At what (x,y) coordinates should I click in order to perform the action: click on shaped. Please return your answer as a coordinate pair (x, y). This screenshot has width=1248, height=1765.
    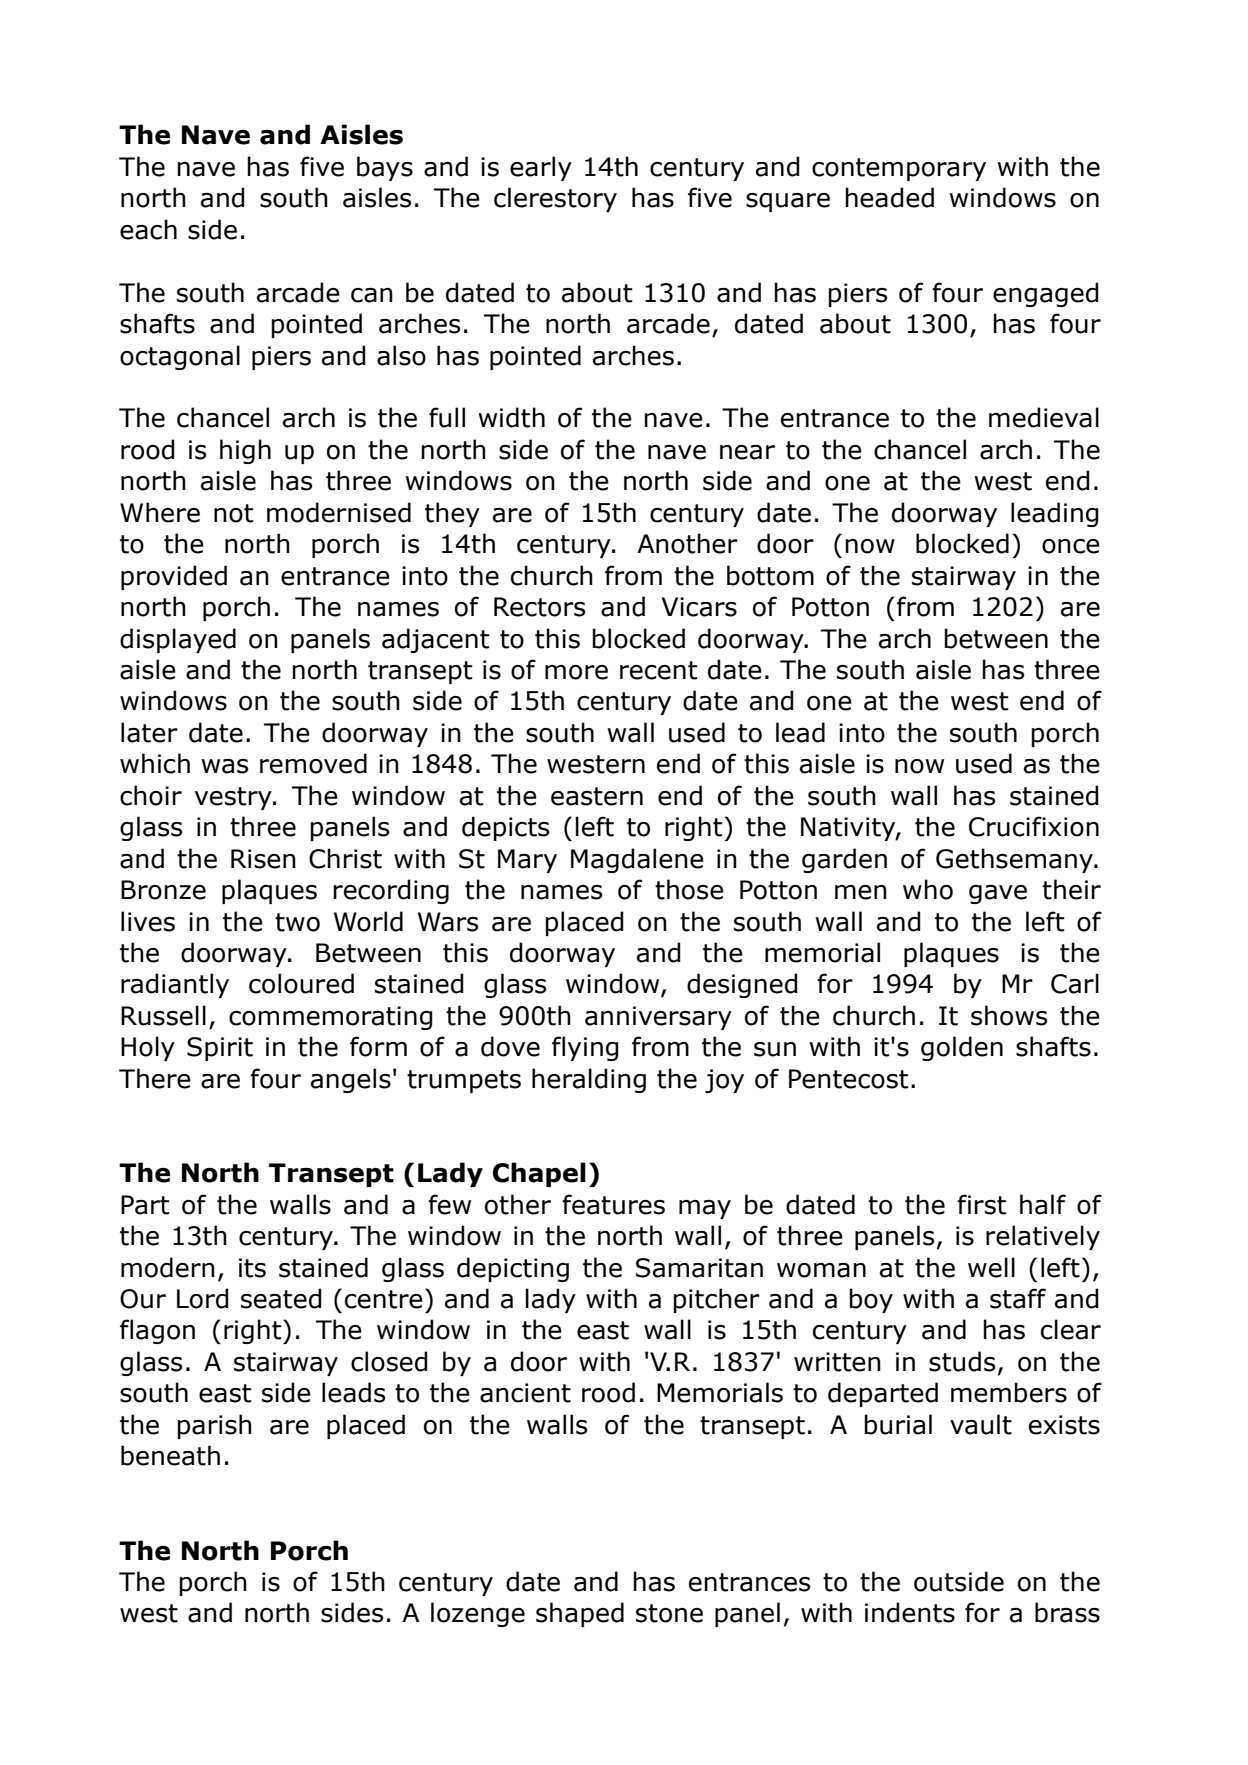
    Looking at the image, I should click on (580, 1614).
